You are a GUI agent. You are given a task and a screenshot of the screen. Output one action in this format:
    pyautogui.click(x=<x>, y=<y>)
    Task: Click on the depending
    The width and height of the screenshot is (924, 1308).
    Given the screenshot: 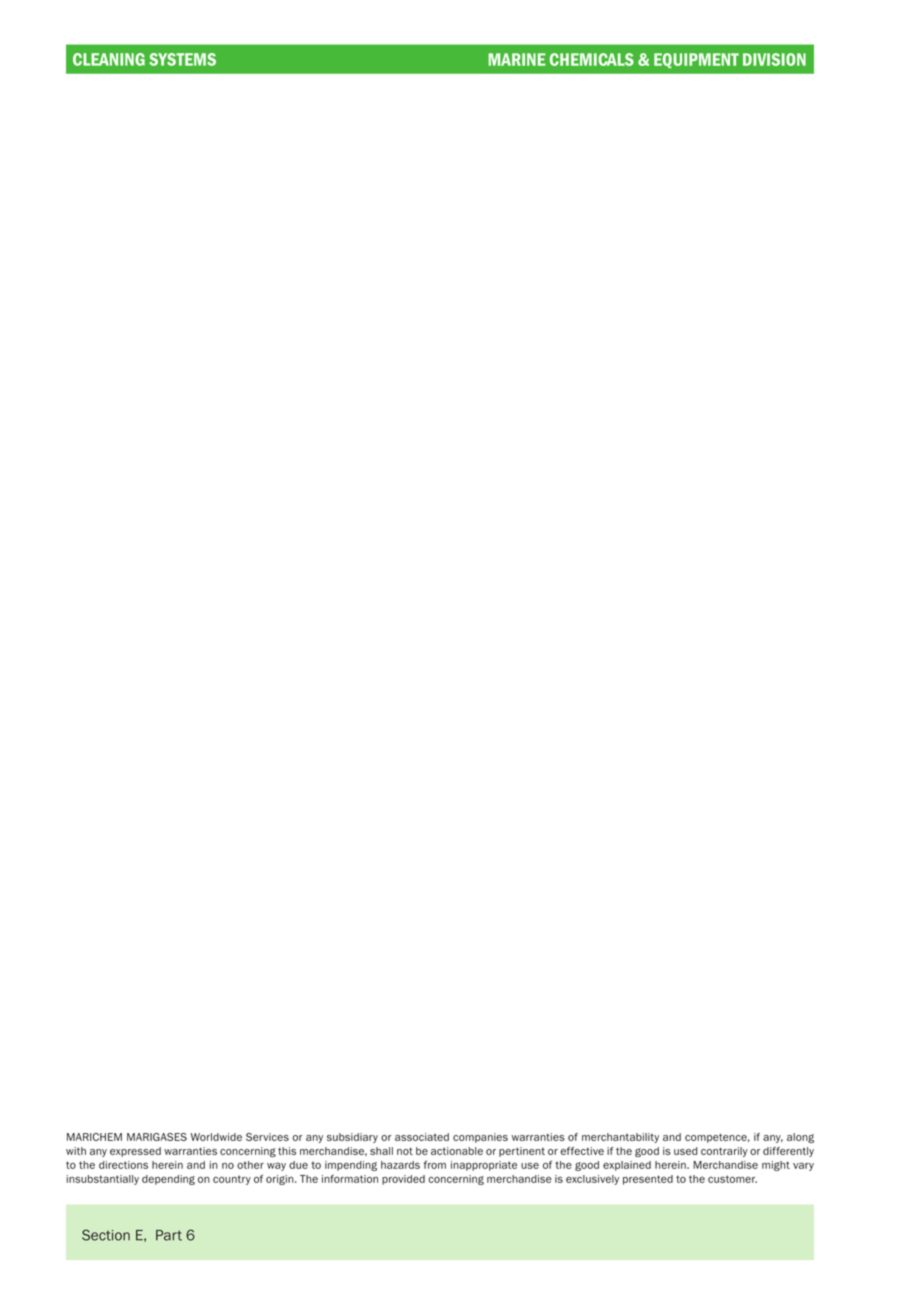 What is the action you would take?
    pyautogui.click(x=168, y=1180)
